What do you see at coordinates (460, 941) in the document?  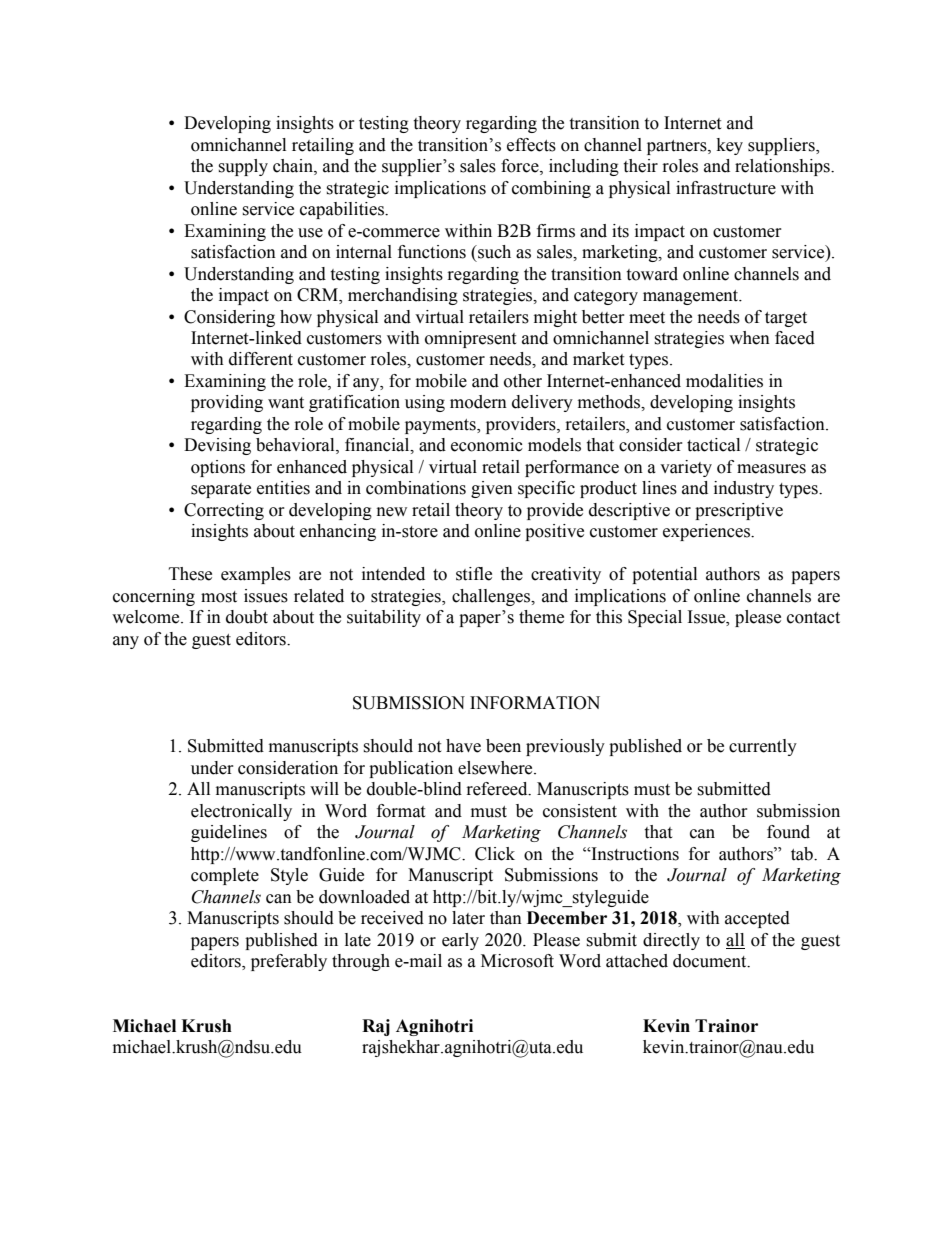 I see `early` at bounding box center [460, 941].
